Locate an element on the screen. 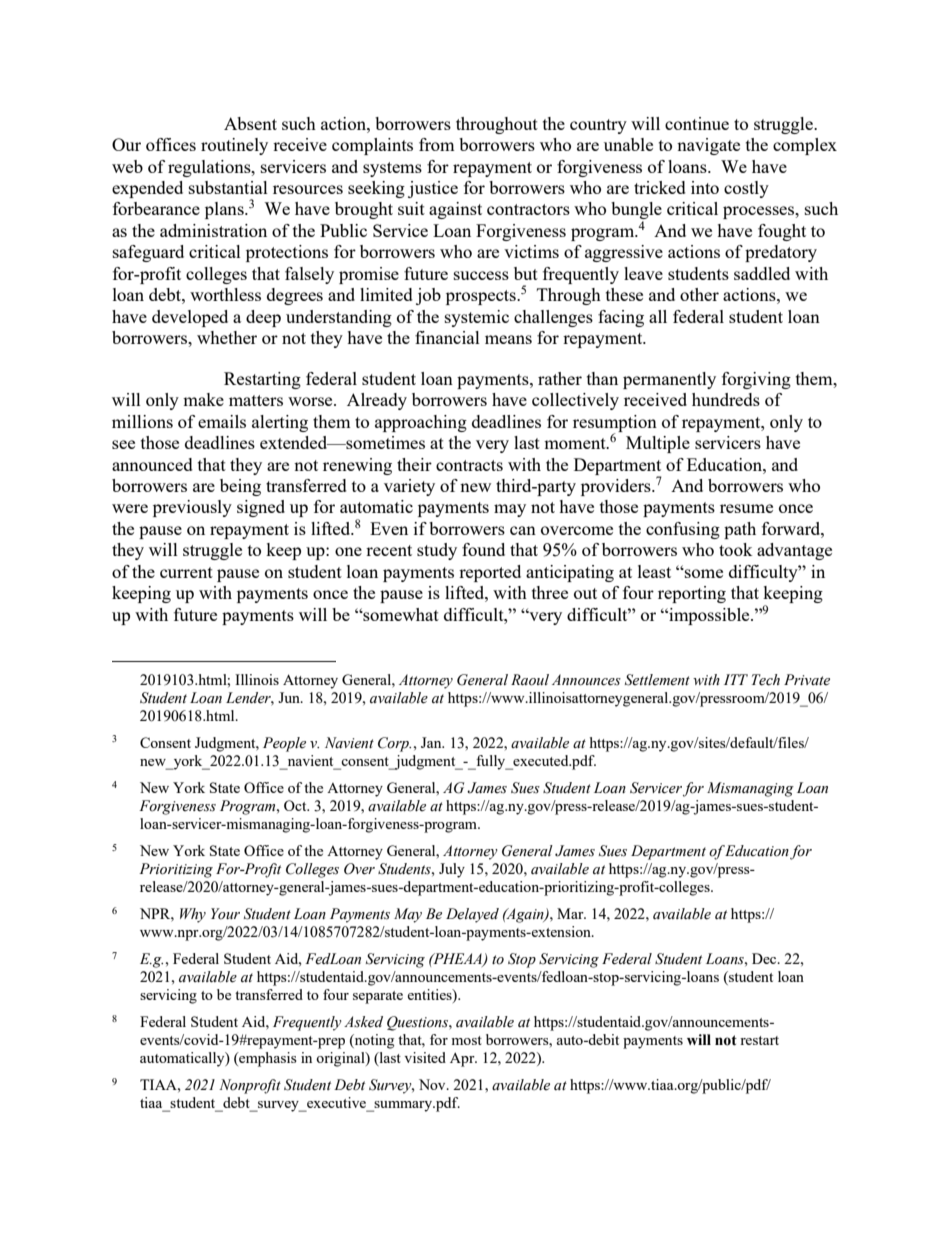  navigate is located at coordinates (708, 146).
